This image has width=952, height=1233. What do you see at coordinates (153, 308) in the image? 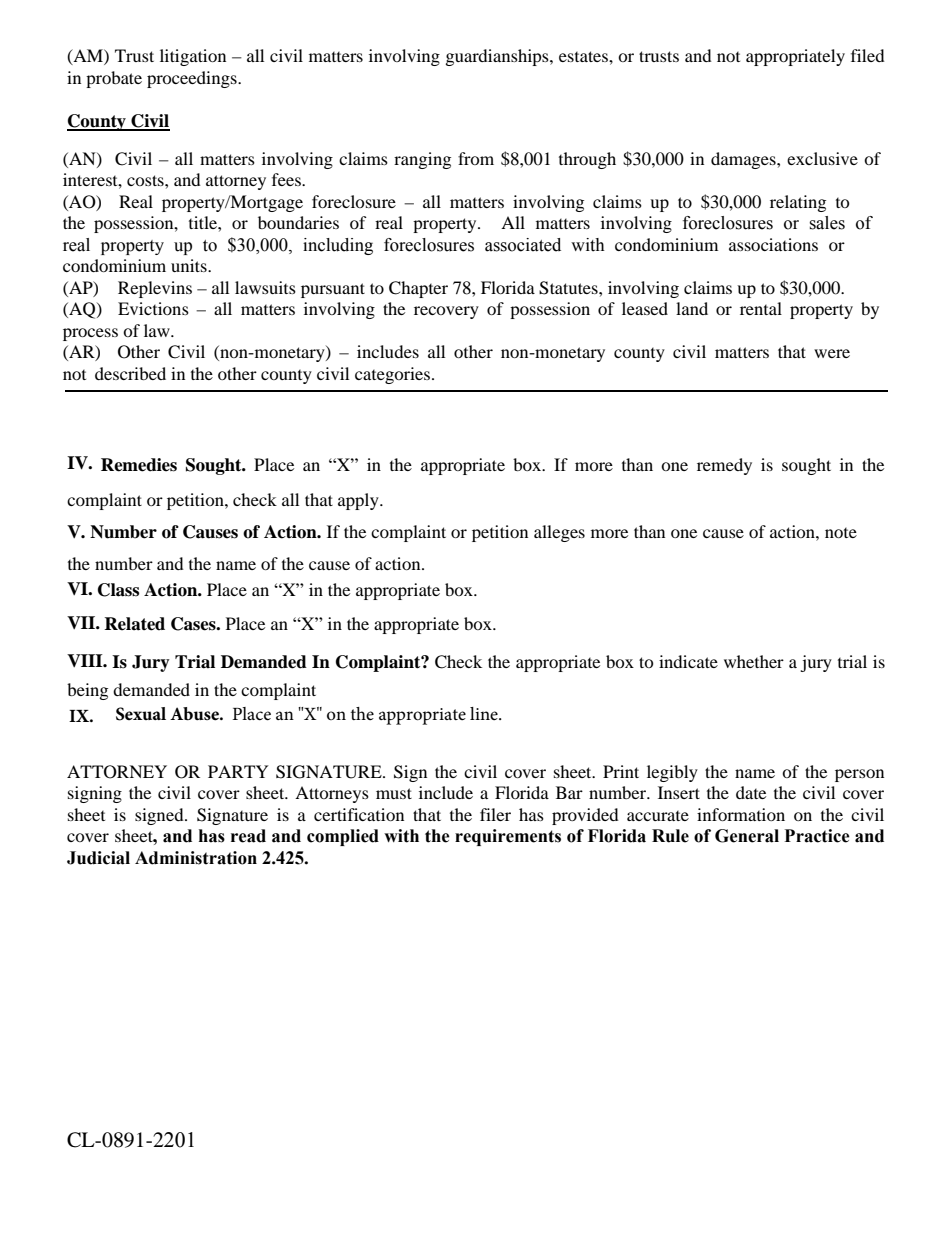
I see `Evictions` at bounding box center [153, 308].
